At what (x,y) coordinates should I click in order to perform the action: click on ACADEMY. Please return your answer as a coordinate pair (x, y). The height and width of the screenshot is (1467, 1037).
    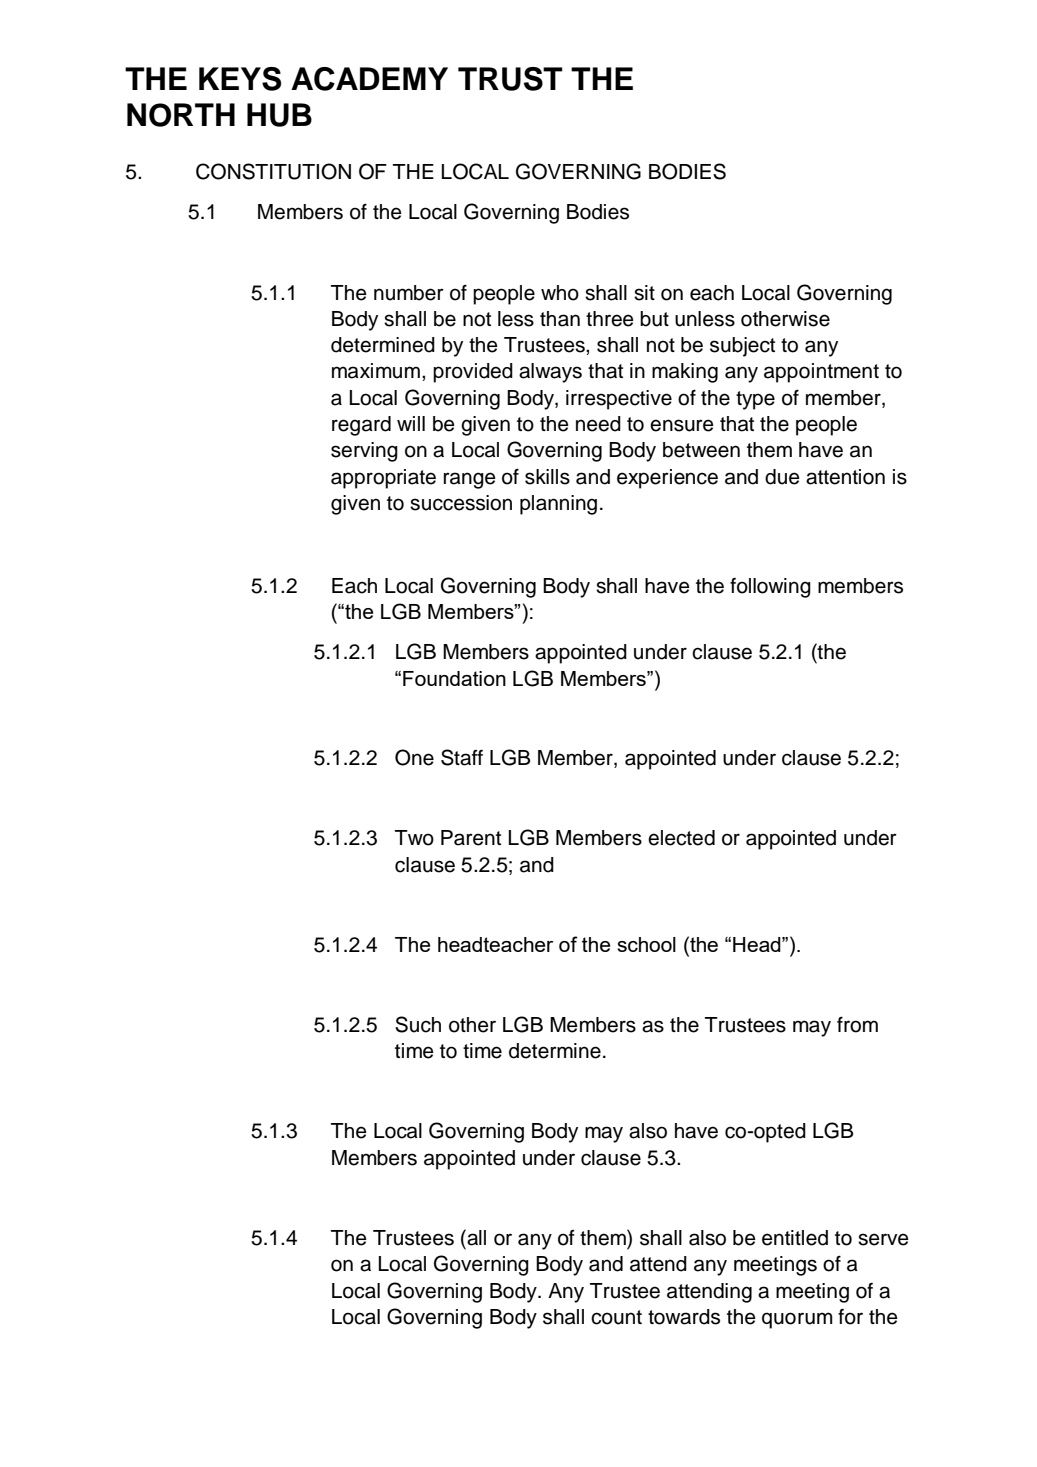
    Looking at the image, I should click on (369, 79).
